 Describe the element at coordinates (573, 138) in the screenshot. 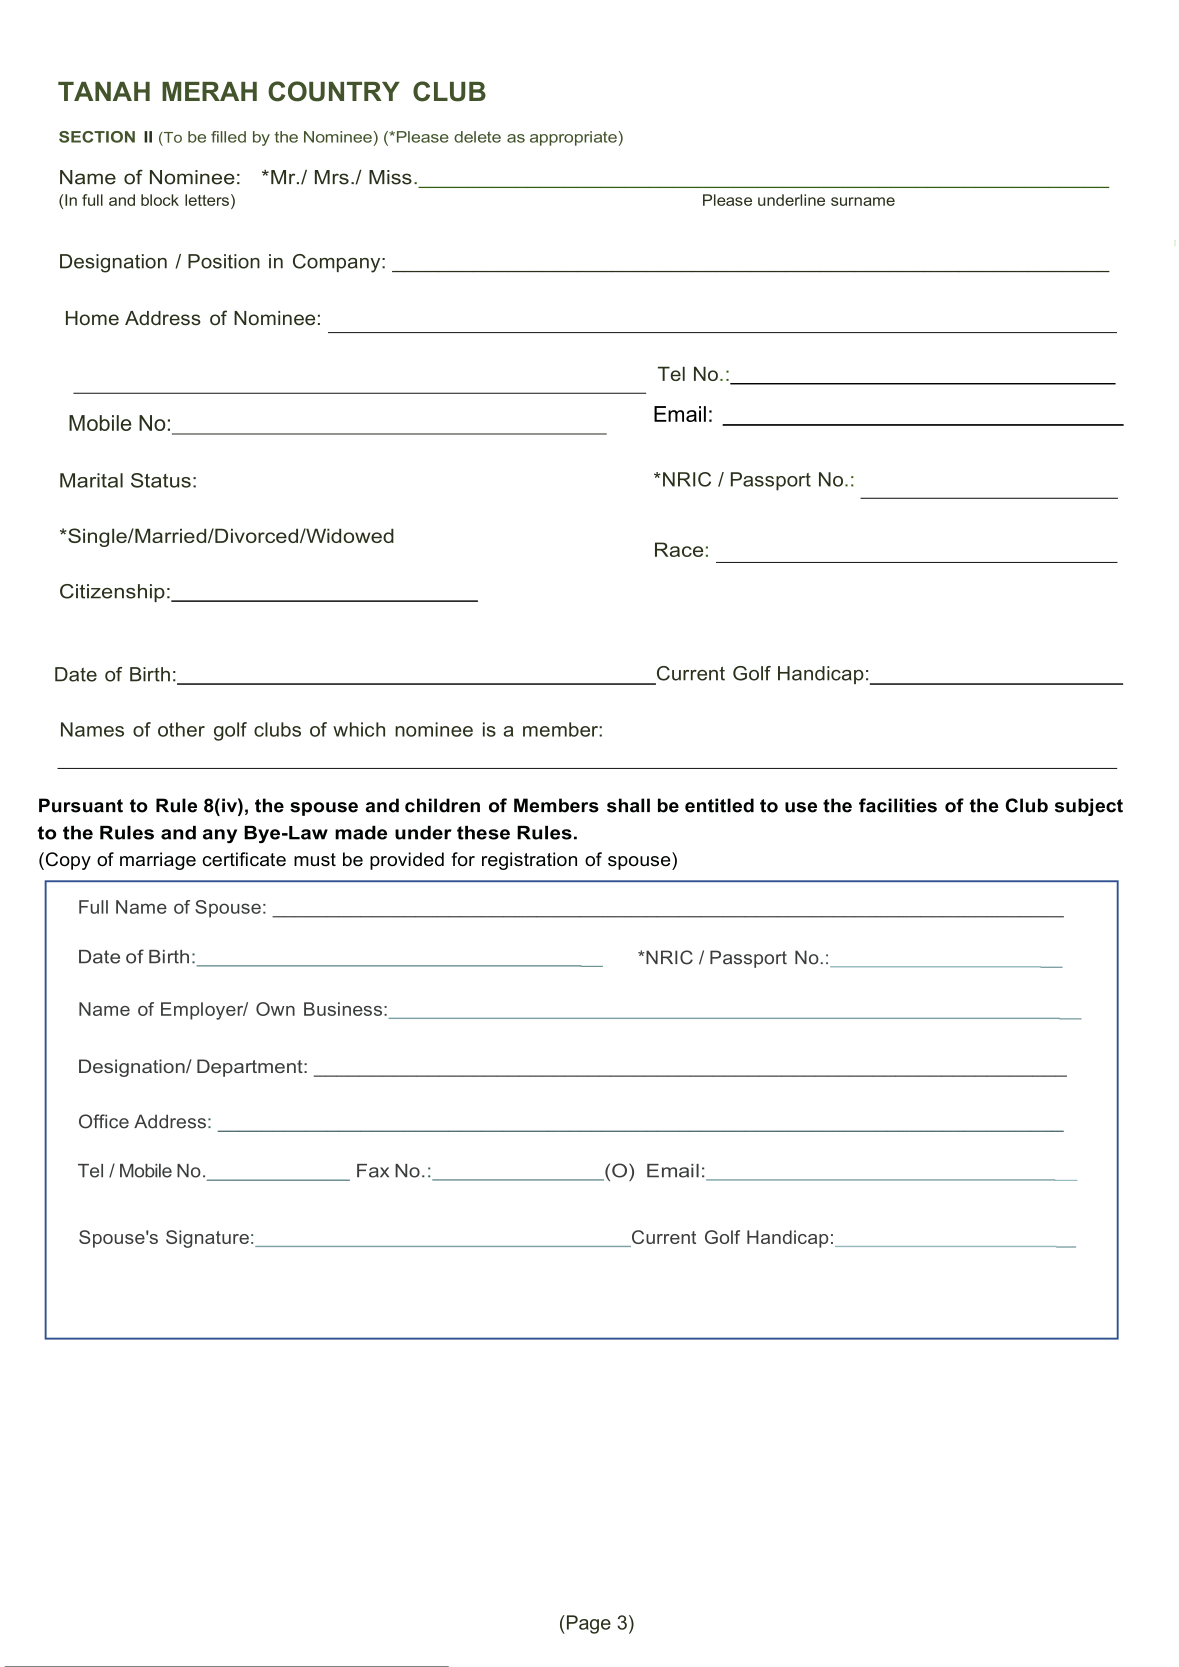

I see `appropriate` at that location.
